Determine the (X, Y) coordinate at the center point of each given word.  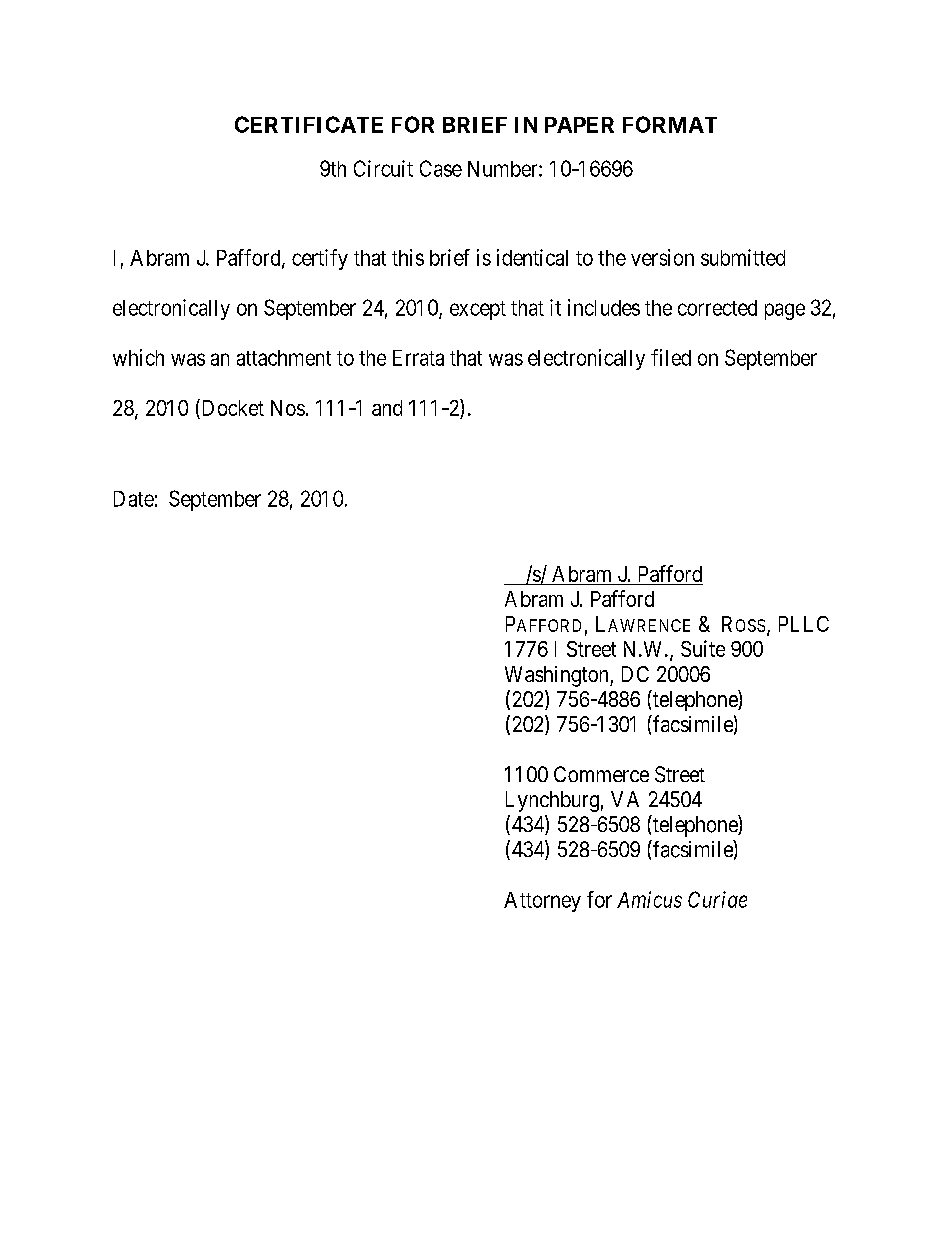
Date (134, 499)
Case (441, 168)
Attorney (542, 902)
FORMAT (670, 124)
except (478, 310)
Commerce (601, 774)
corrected (717, 308)
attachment (284, 358)
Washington (558, 676)
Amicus (649, 899)
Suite (703, 648)
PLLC (804, 624)
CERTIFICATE (309, 124)
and (387, 408)
